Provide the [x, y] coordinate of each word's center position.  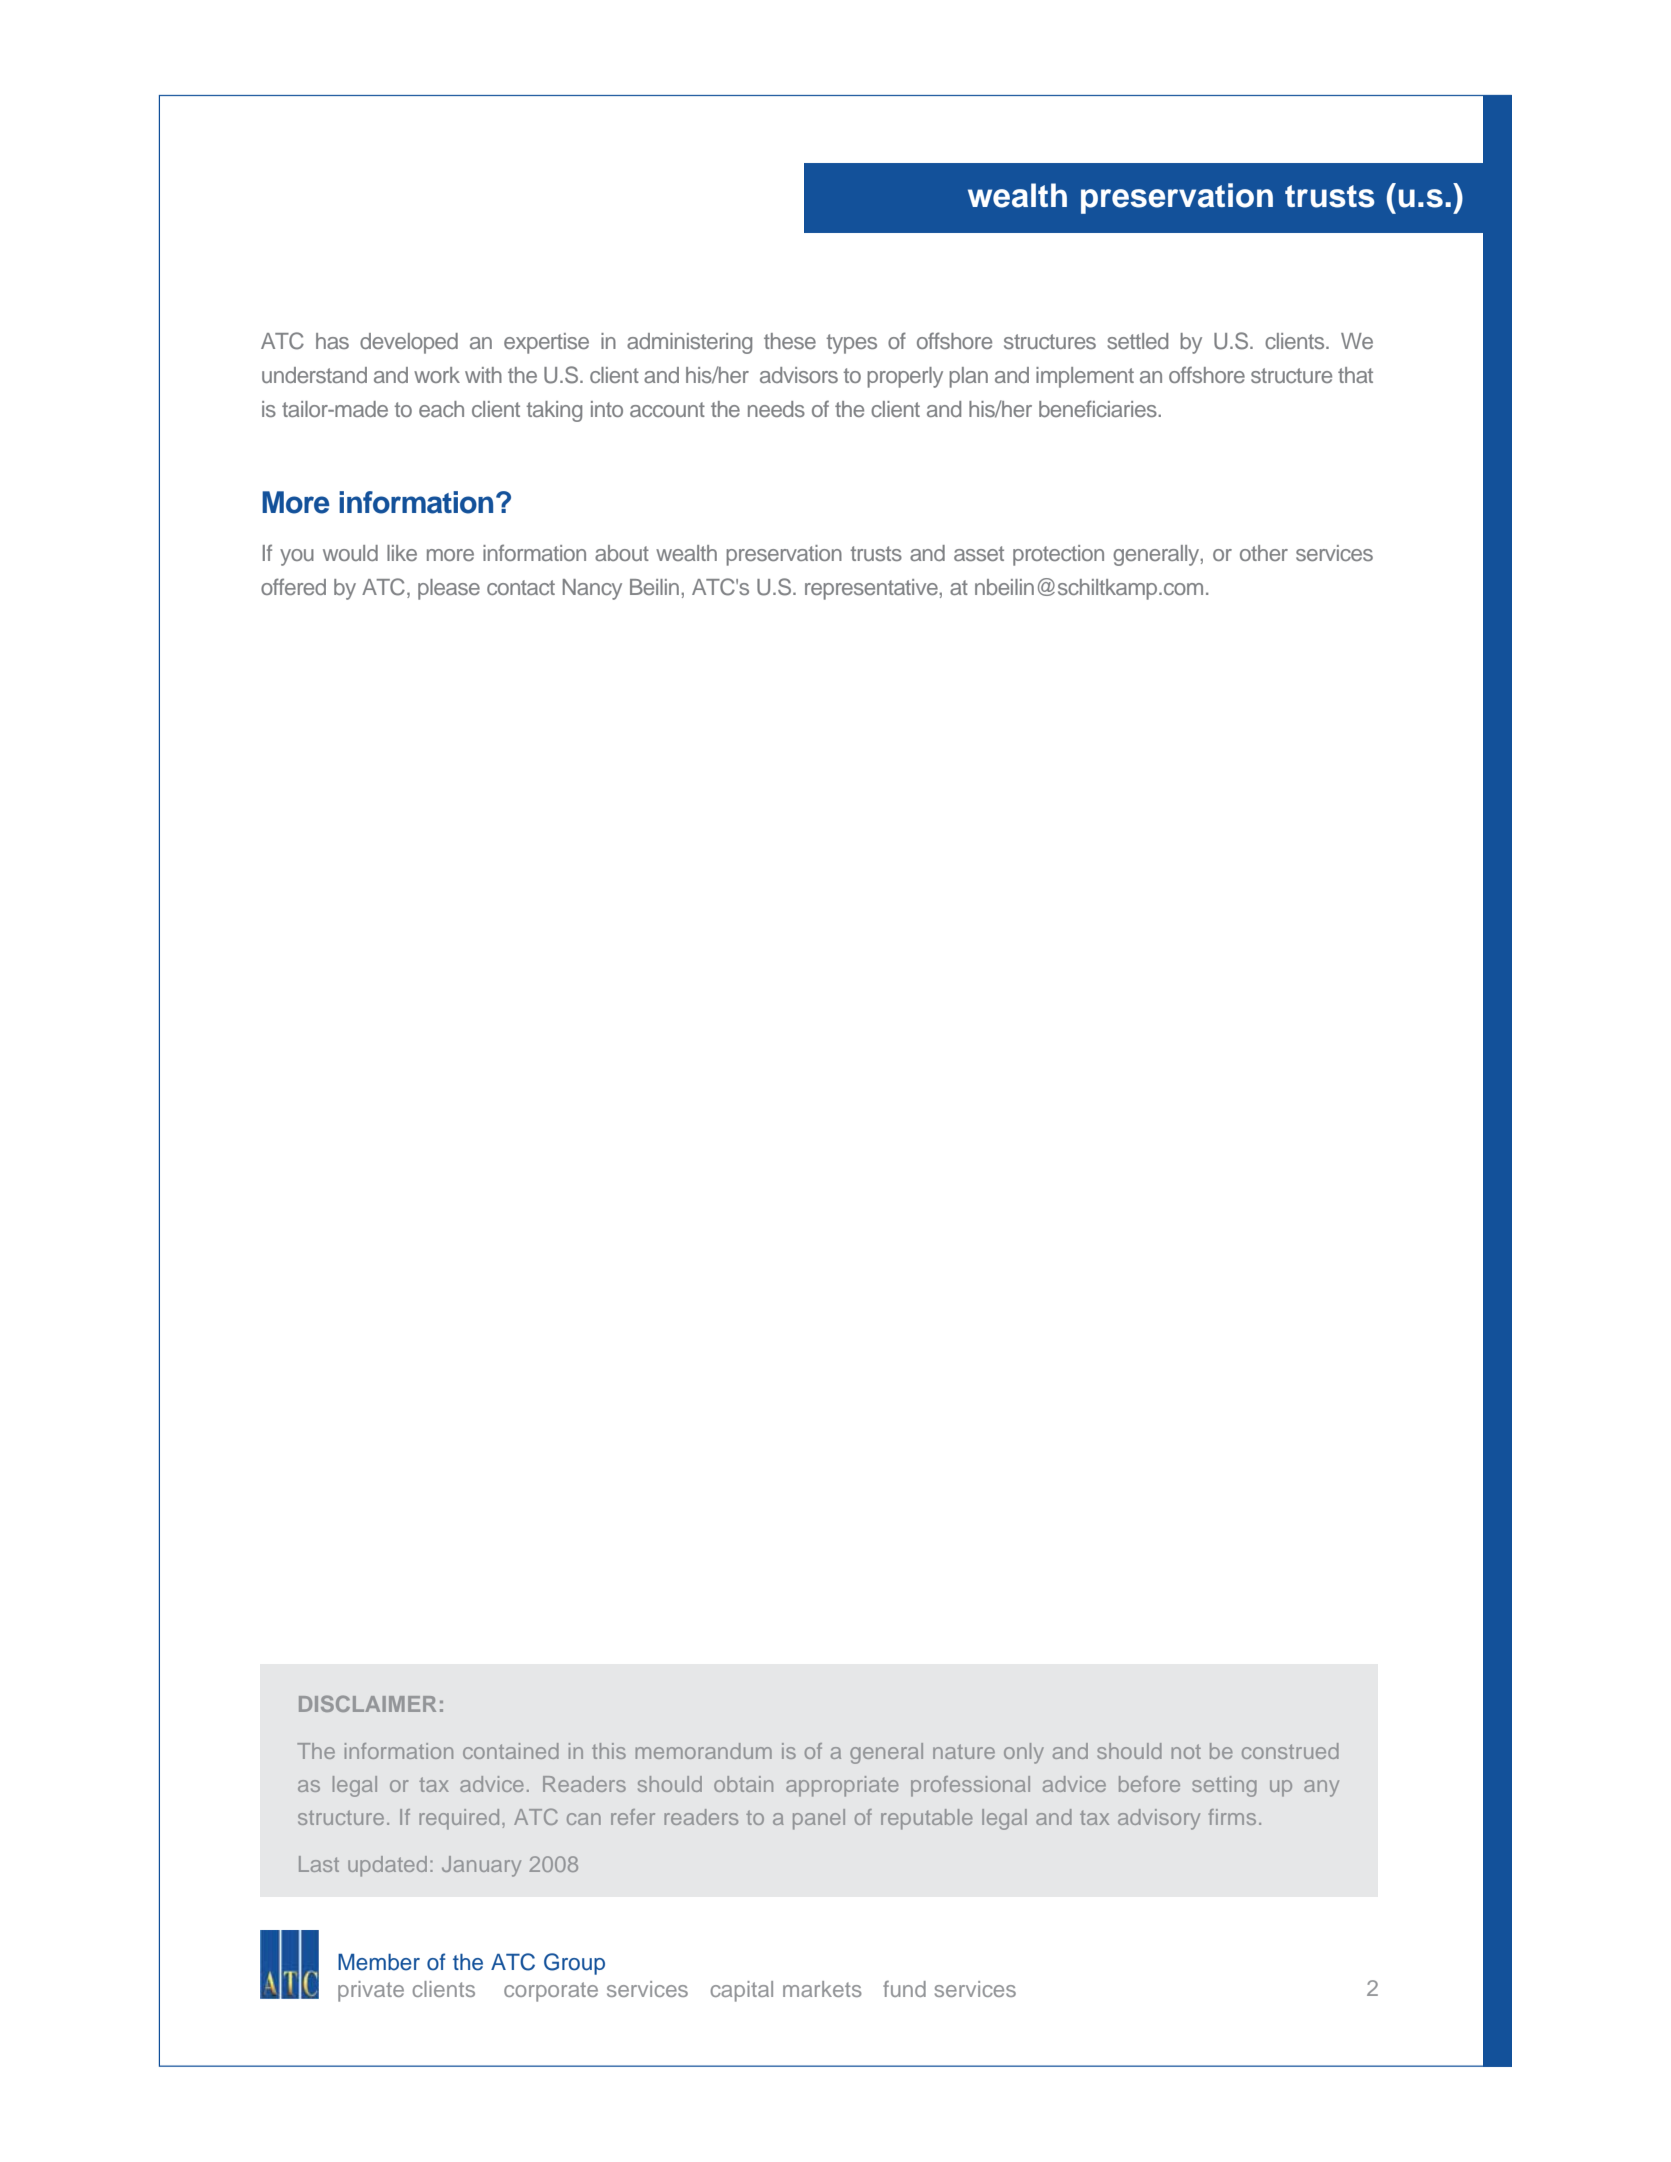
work [437, 375]
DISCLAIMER [367, 1703]
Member [379, 1962]
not [1186, 1751]
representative [872, 589]
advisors [799, 375]
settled [1137, 341]
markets [822, 1989]
